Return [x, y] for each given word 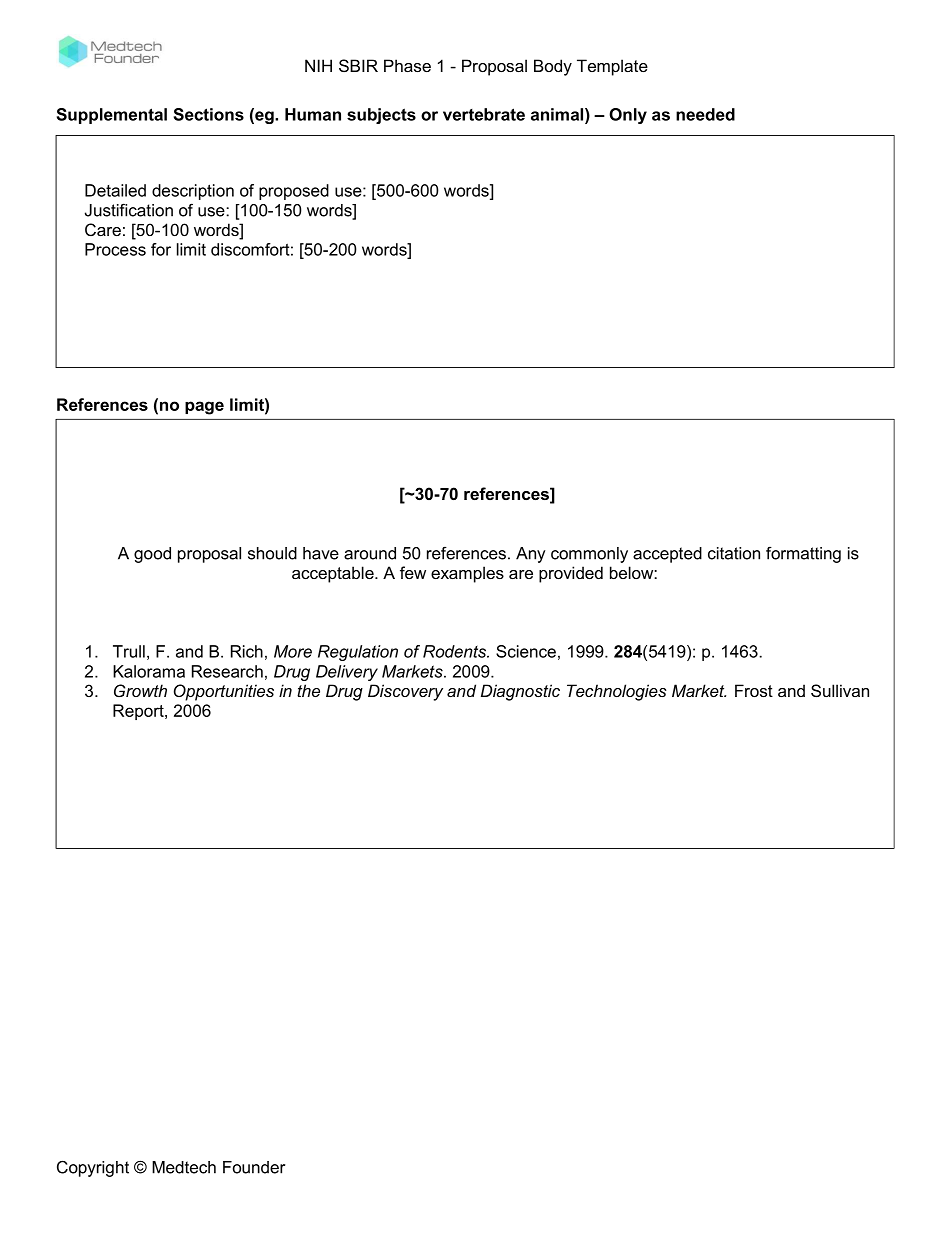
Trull [129, 651]
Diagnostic [520, 692]
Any [531, 555]
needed [705, 114]
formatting [803, 555]
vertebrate [484, 114]
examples [467, 574]
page [204, 408]
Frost [754, 690]
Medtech [184, 1167]
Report [139, 712]
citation [734, 553]
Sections [209, 114]
